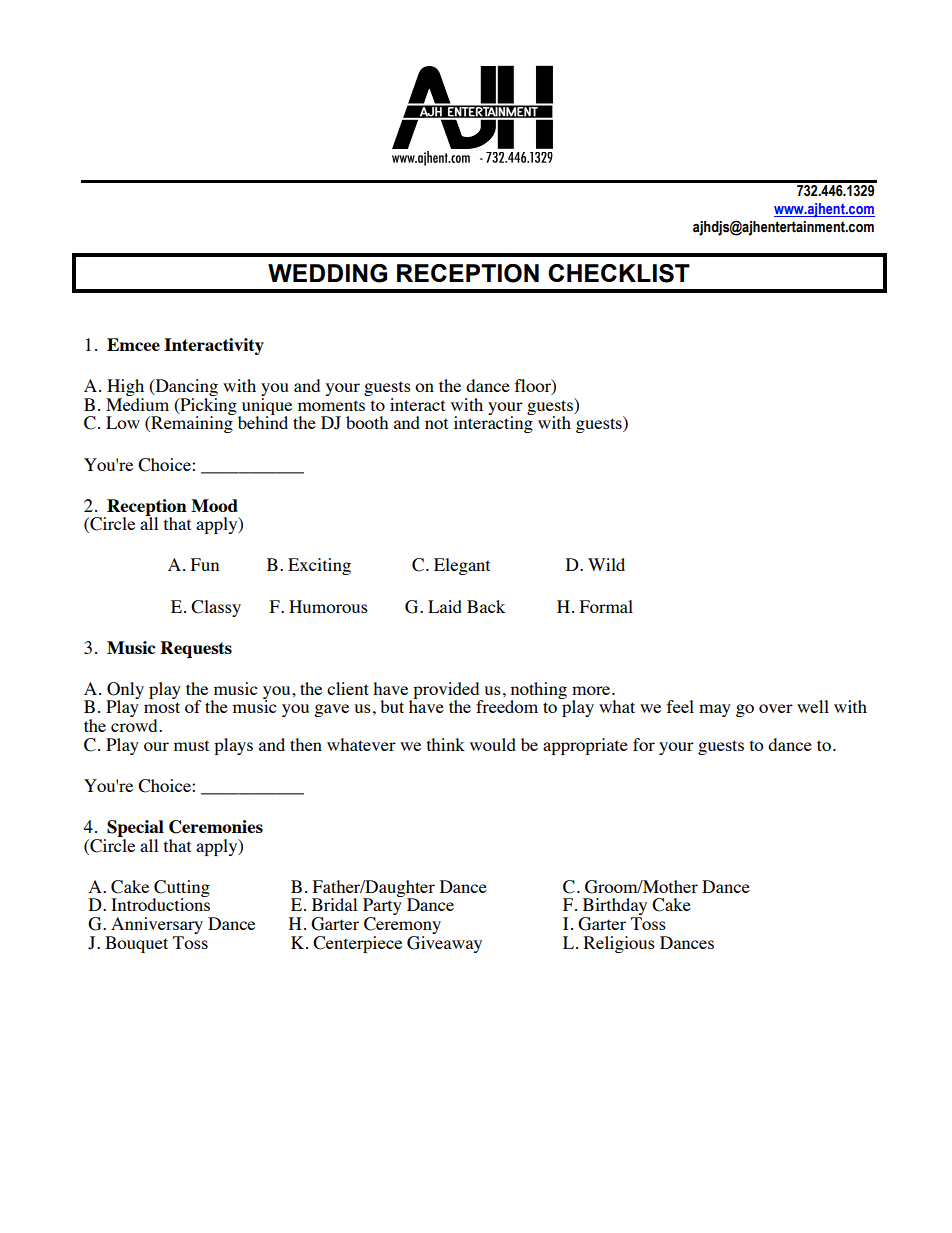  I want to click on Classy, so click(216, 608).
